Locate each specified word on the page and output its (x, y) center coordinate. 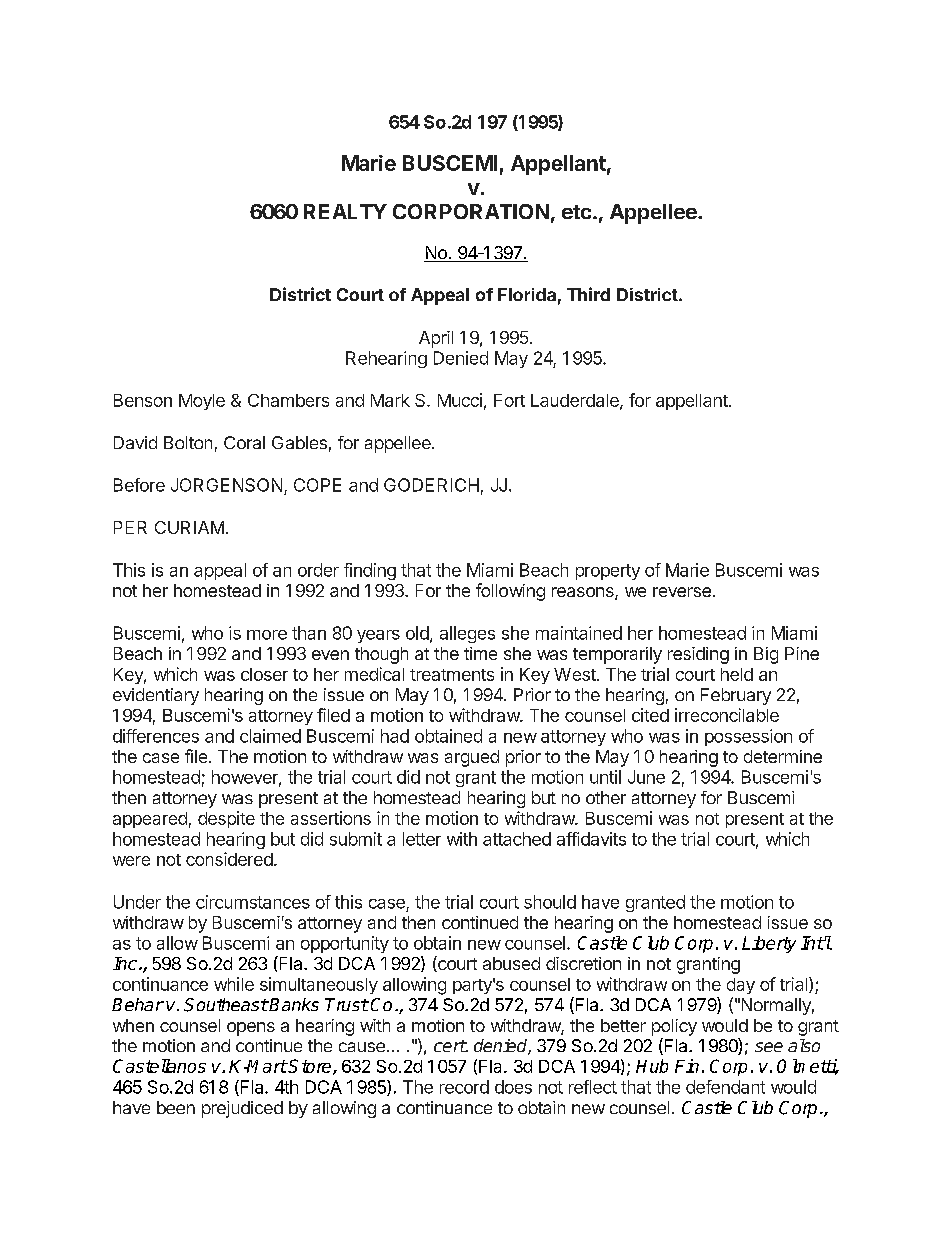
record (464, 1087)
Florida (527, 294)
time (480, 653)
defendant (725, 1087)
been (176, 1107)
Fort (509, 400)
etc (576, 212)
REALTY (345, 211)
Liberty (769, 944)
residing (698, 655)
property (608, 572)
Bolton (188, 442)
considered (229, 859)
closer (264, 674)
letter (422, 839)
